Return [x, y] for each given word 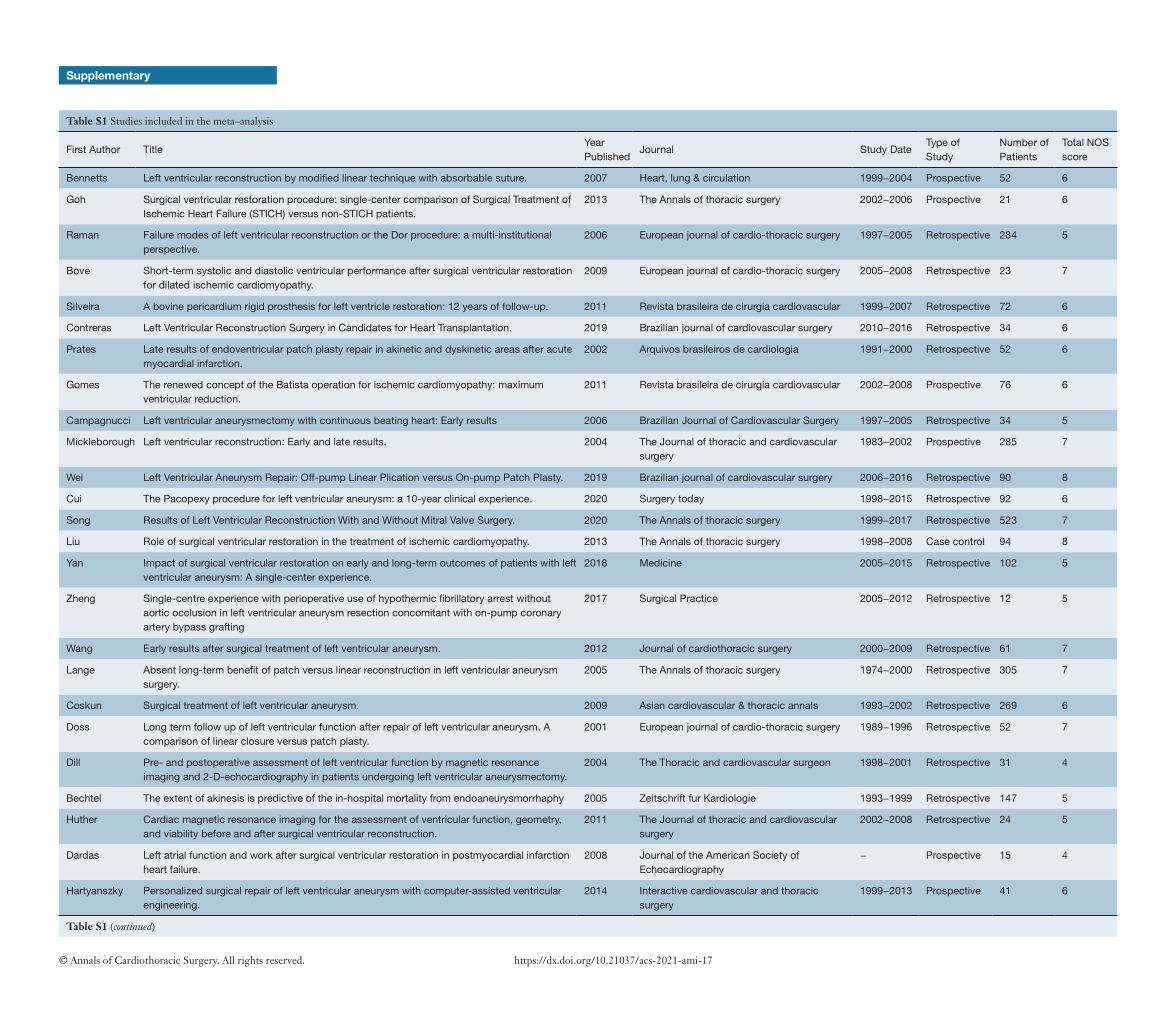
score [1075, 158]
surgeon [812, 764]
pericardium [214, 307]
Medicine [661, 563]
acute [559, 349]
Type [937, 143]
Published [607, 157]
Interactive [663, 891]
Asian [652, 705]
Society [770, 856]
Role [154, 541]
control [968, 541]
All [228, 960]
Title [153, 149]
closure [257, 741]
